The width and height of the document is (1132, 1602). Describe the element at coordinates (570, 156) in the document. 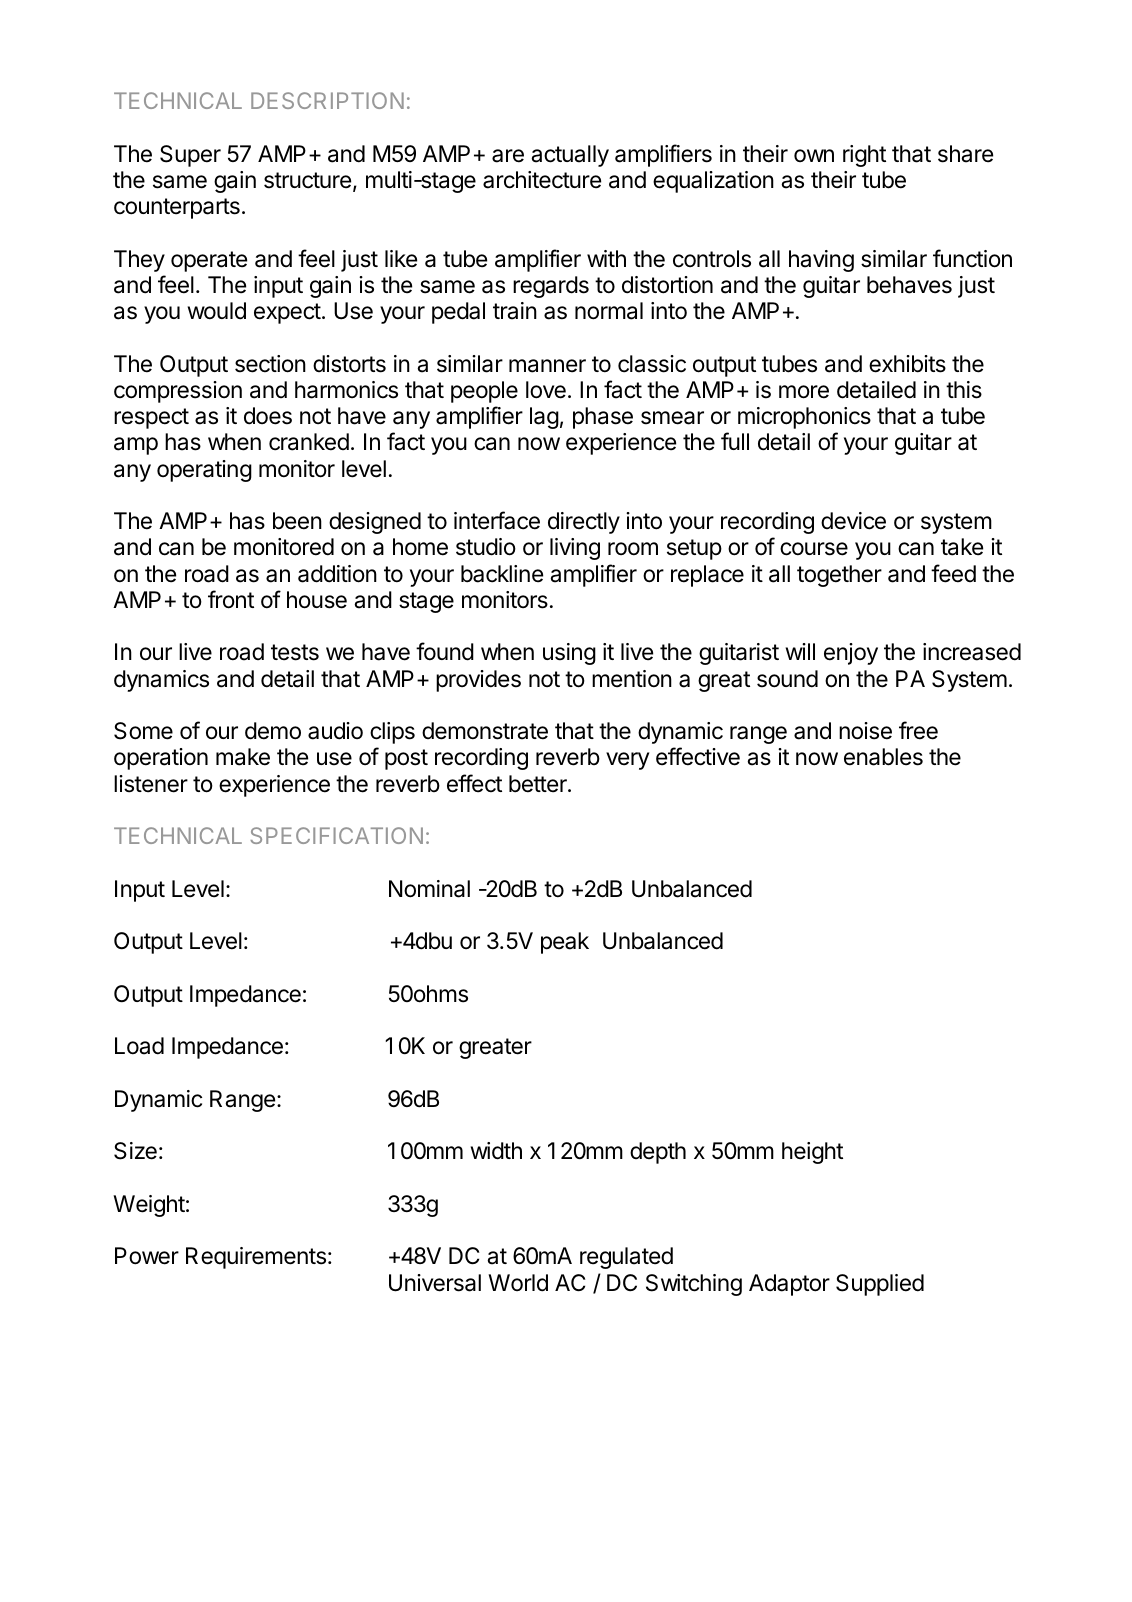

I see `actually` at that location.
